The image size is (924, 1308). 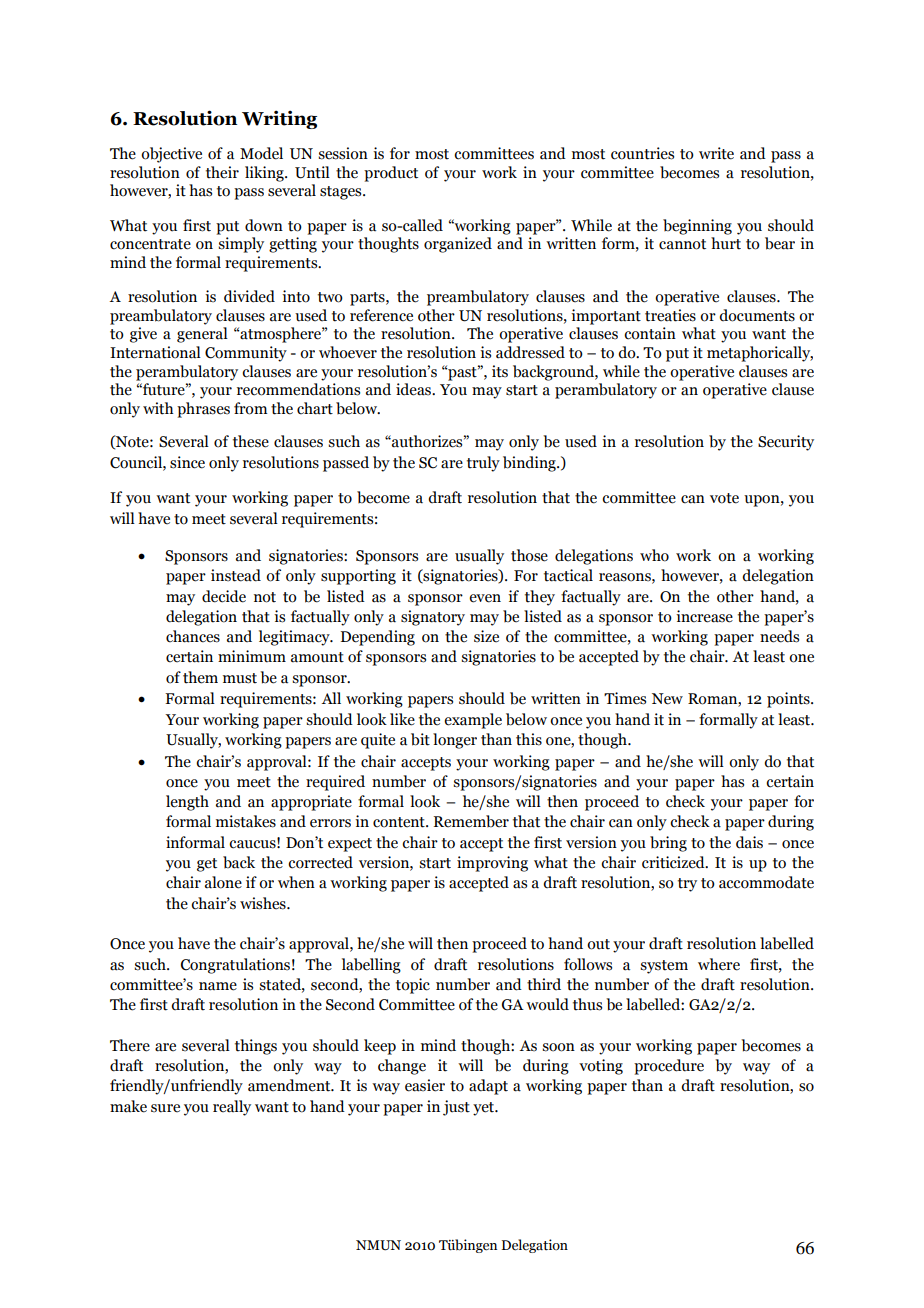 I want to click on phrases, so click(x=203, y=410).
